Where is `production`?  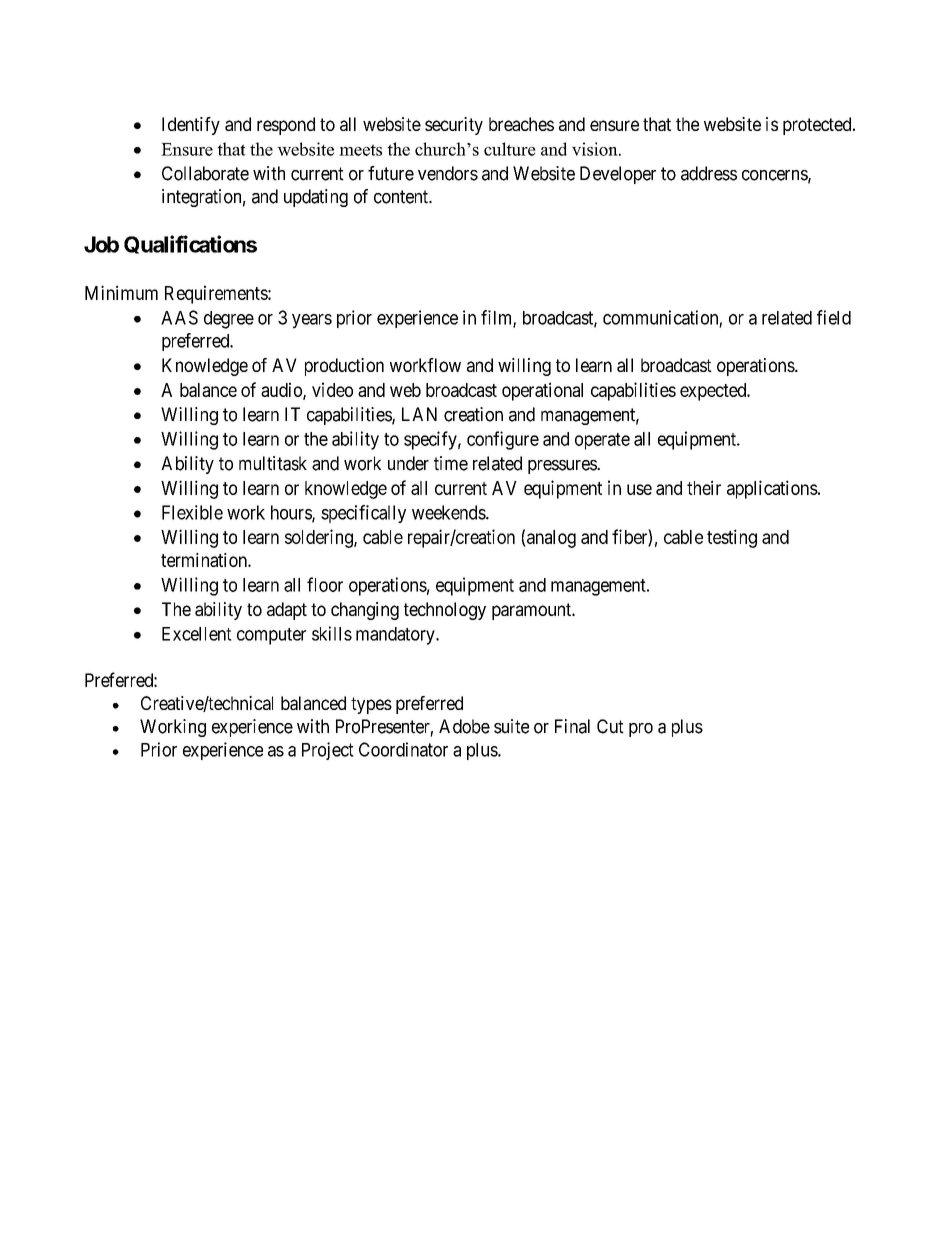 production is located at coordinates (344, 367).
